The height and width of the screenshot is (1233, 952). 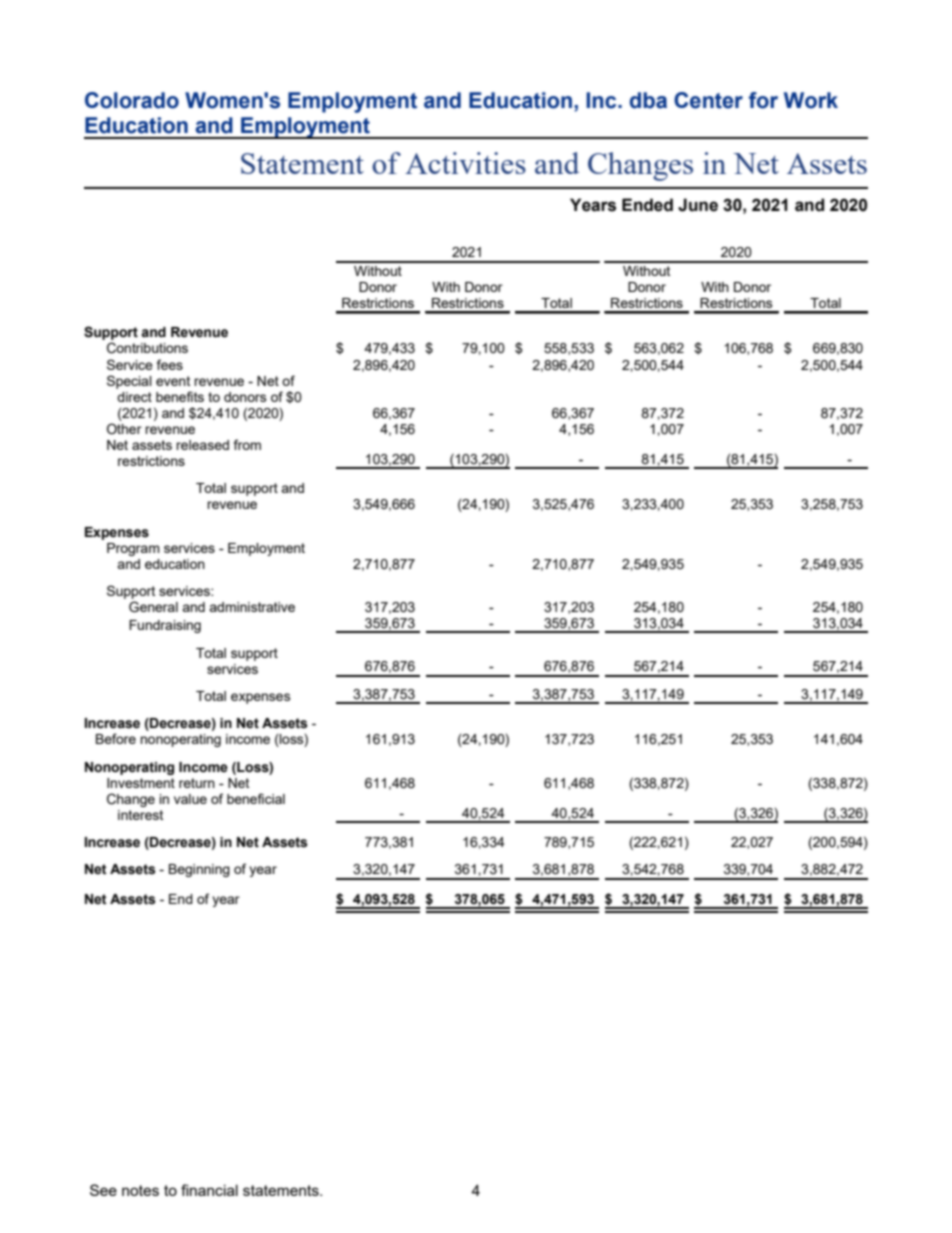 What do you see at coordinates (140, 1190) in the screenshot?
I see `notes` at bounding box center [140, 1190].
